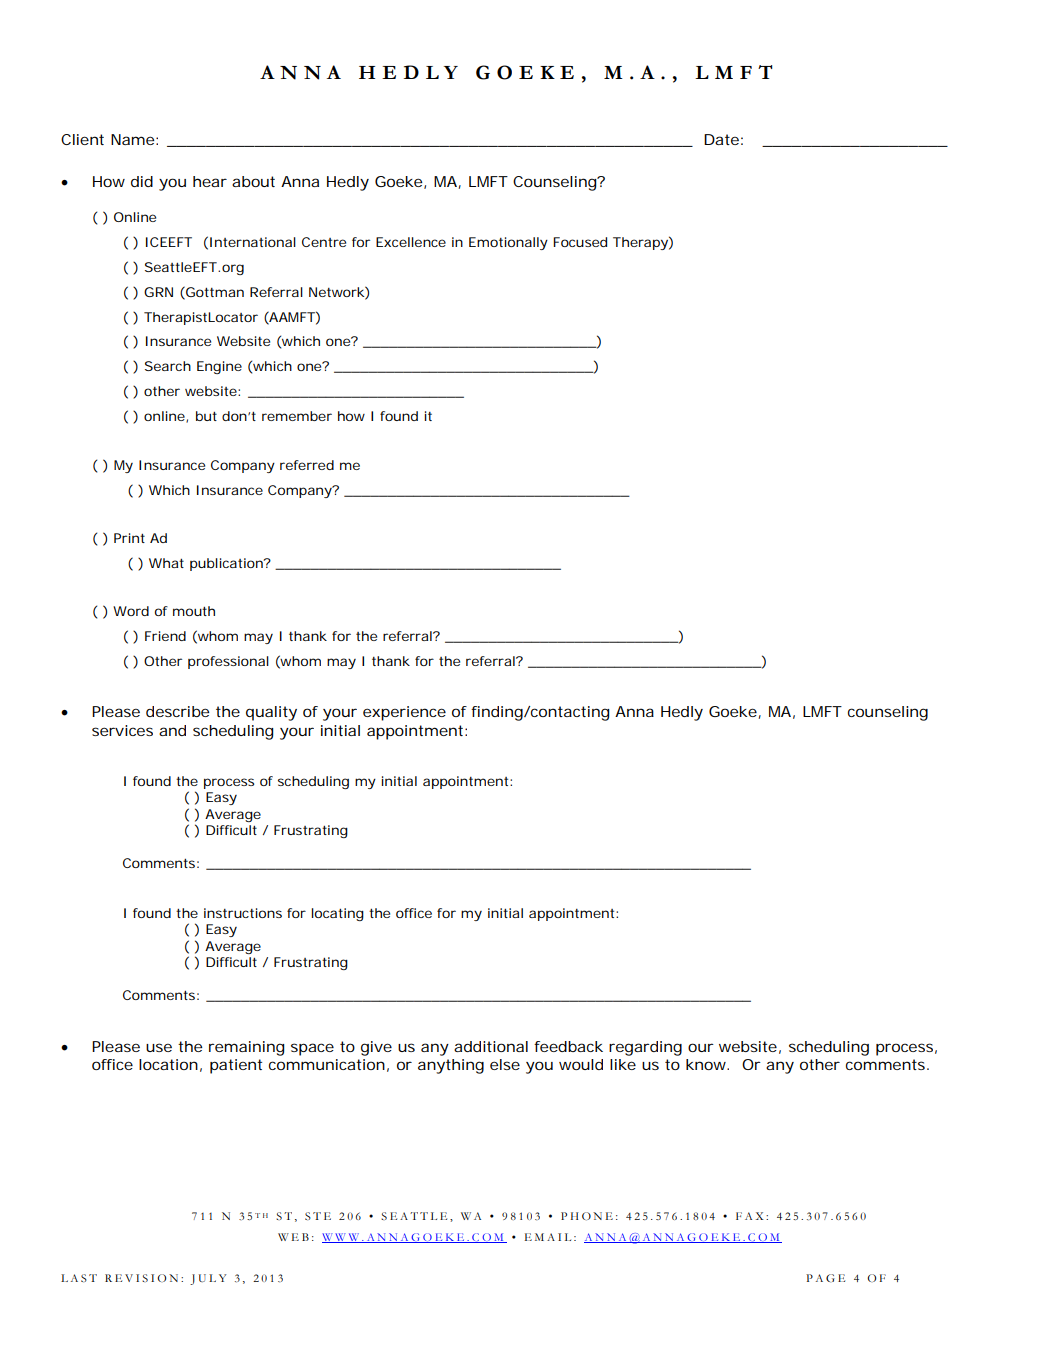 The image size is (1040, 1346). Describe the element at coordinates (645, 1048) in the screenshot. I see `regarding` at that location.
